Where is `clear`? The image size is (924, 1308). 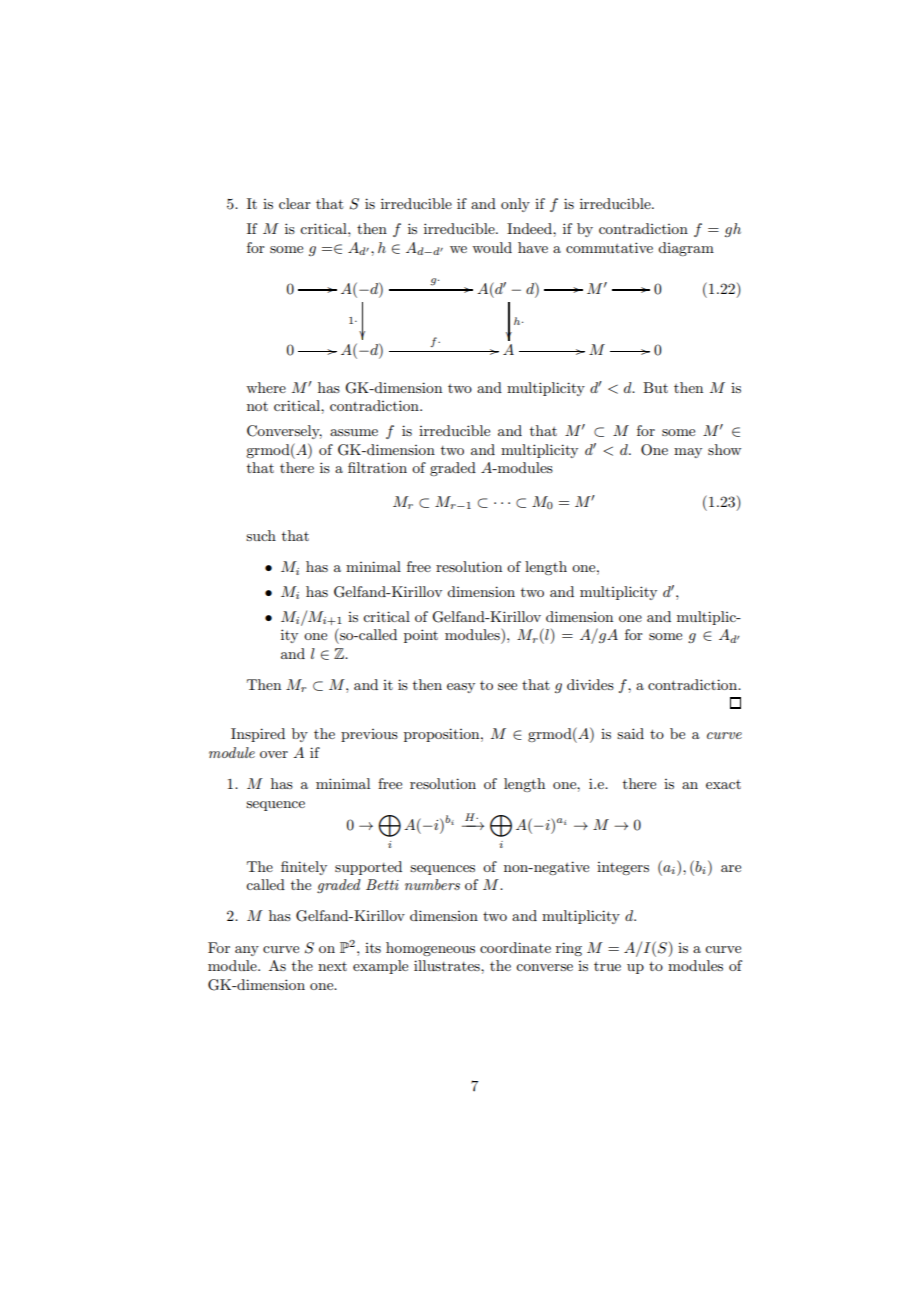
clear is located at coordinates (295, 203).
